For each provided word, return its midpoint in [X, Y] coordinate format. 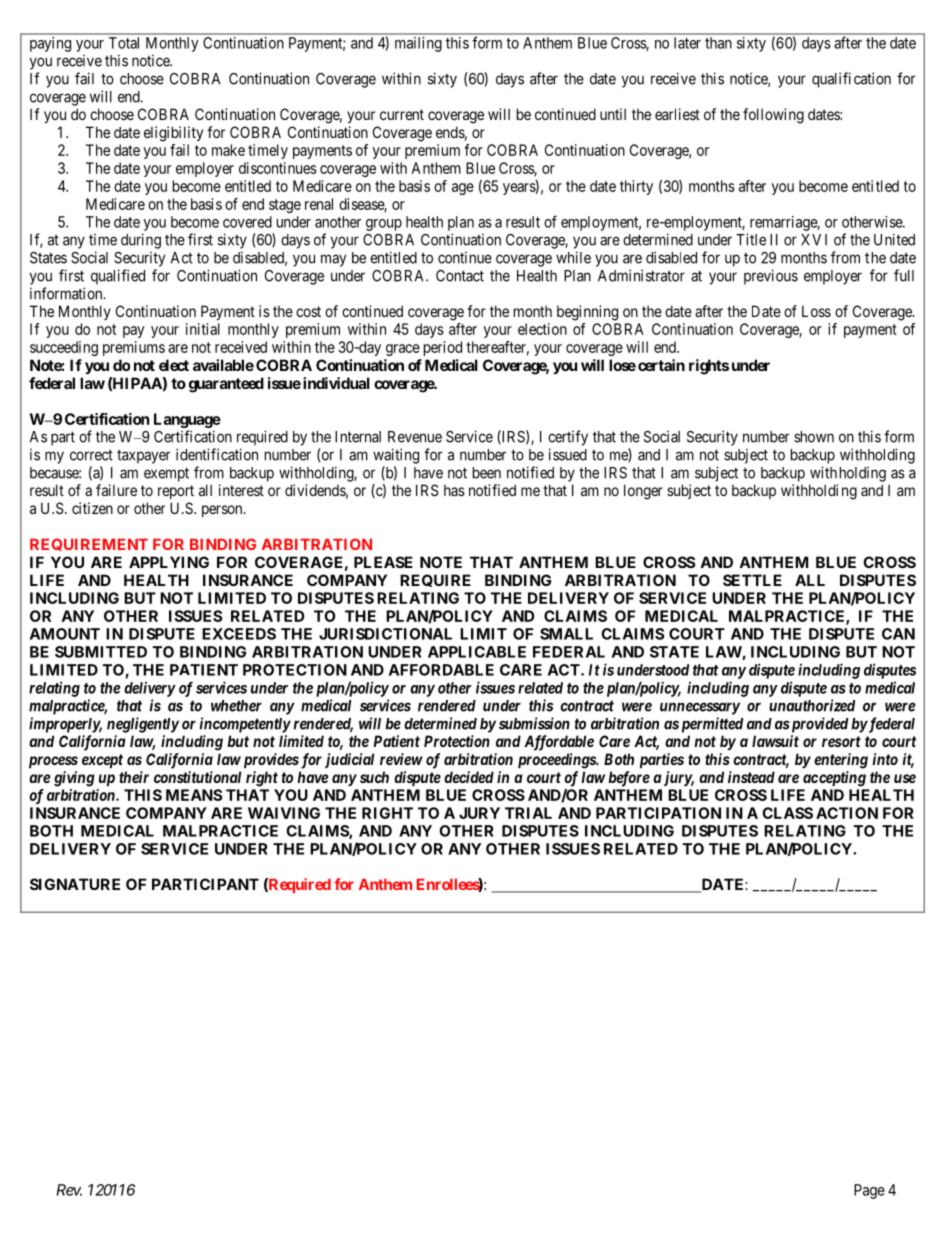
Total [124, 43]
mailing [418, 44]
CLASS [787, 813]
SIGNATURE [75, 884]
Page [869, 1191]
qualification [851, 80]
